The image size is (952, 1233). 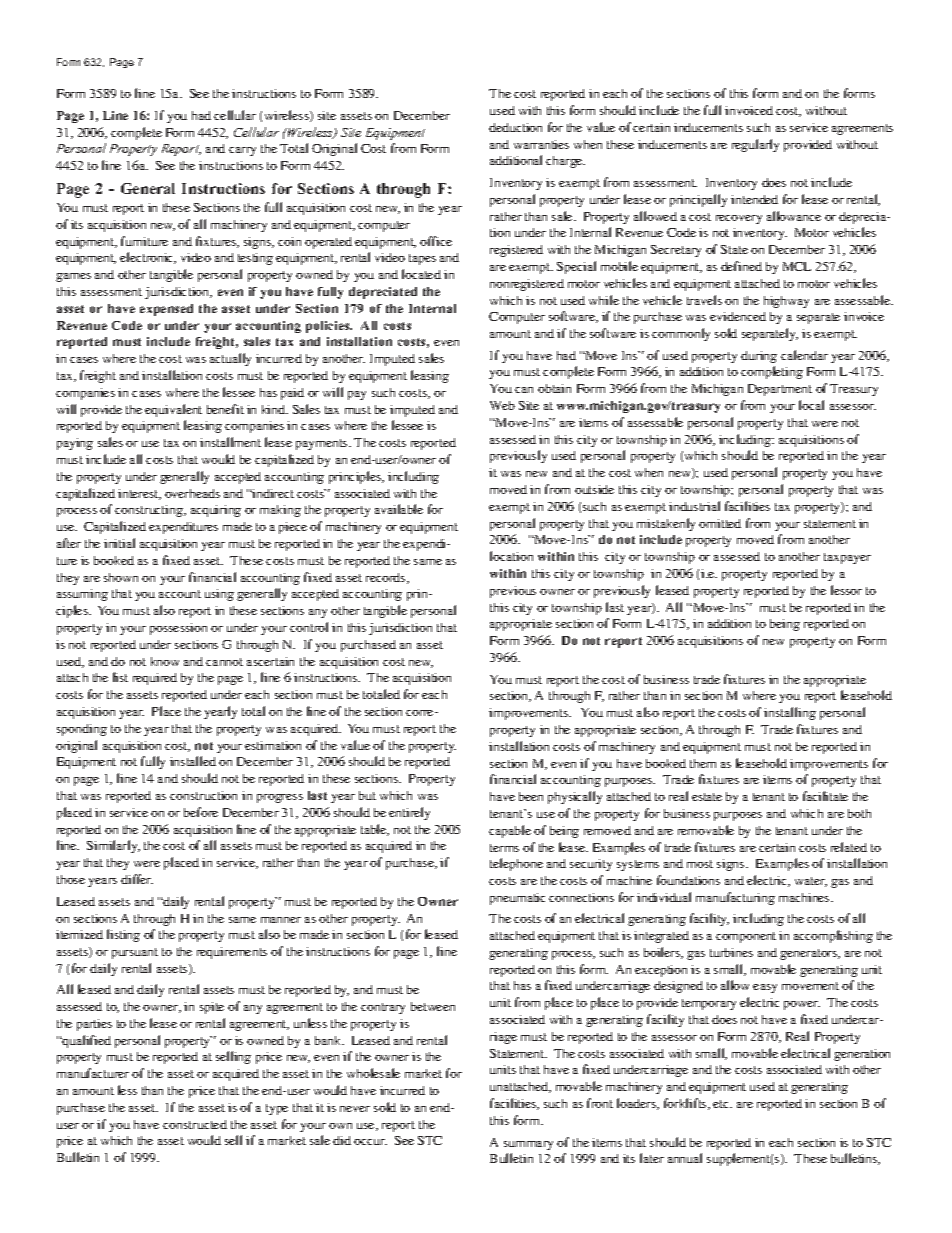 I want to click on warranties, so click(x=541, y=144).
